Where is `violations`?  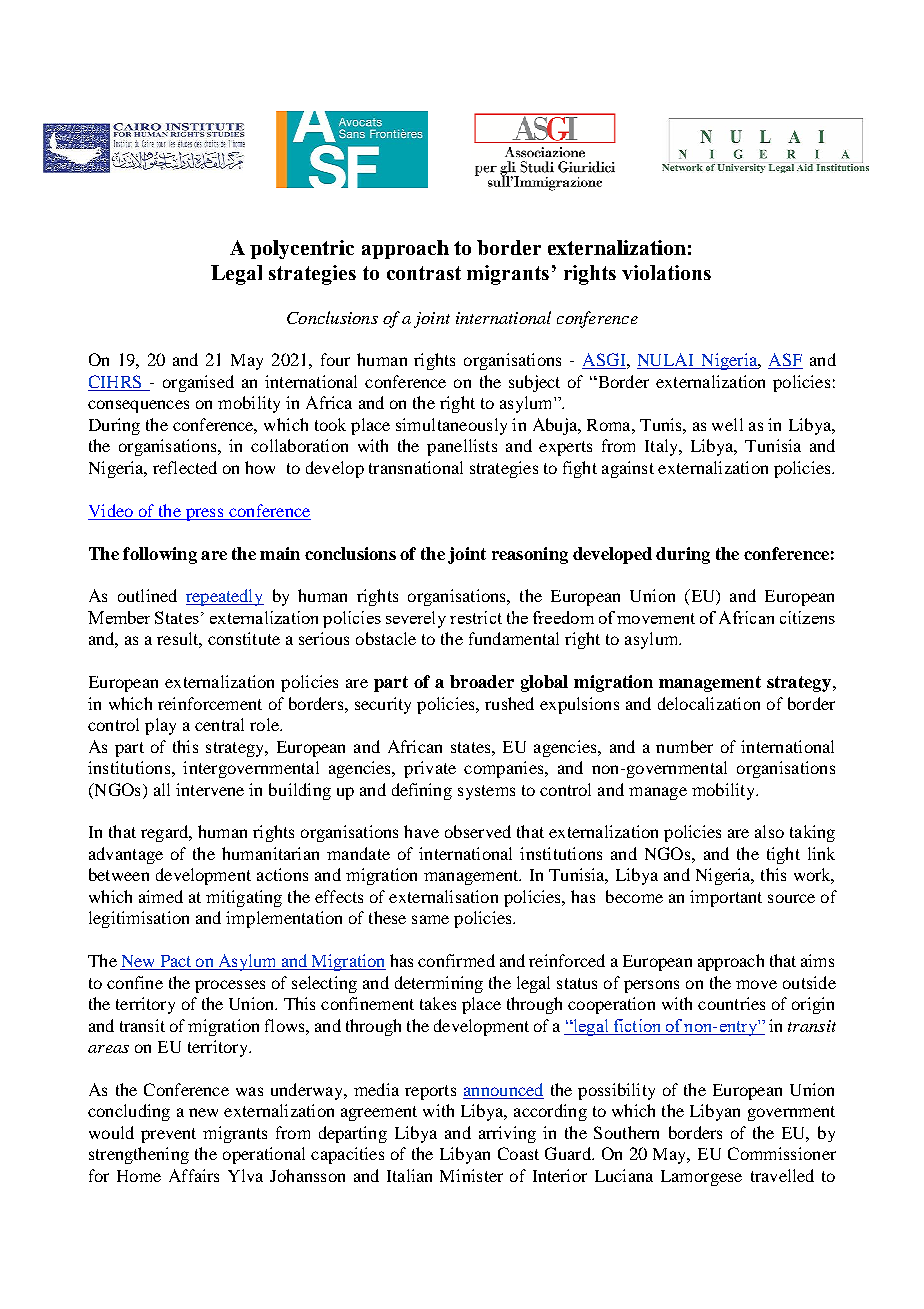 violations is located at coordinates (666, 272).
